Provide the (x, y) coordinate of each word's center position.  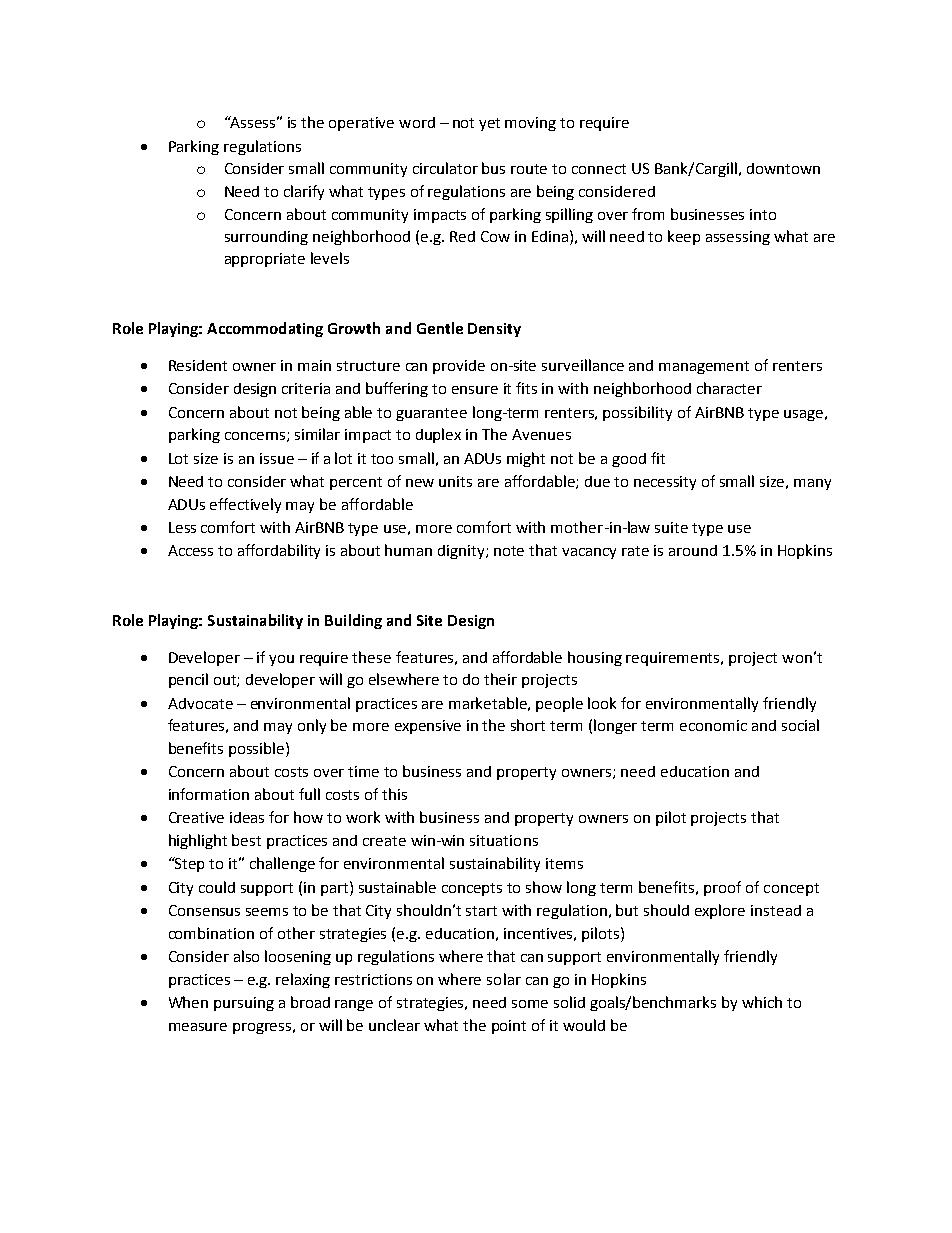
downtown (783, 168)
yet (489, 124)
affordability (279, 551)
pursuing (244, 1004)
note (509, 551)
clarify (304, 192)
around (693, 550)
